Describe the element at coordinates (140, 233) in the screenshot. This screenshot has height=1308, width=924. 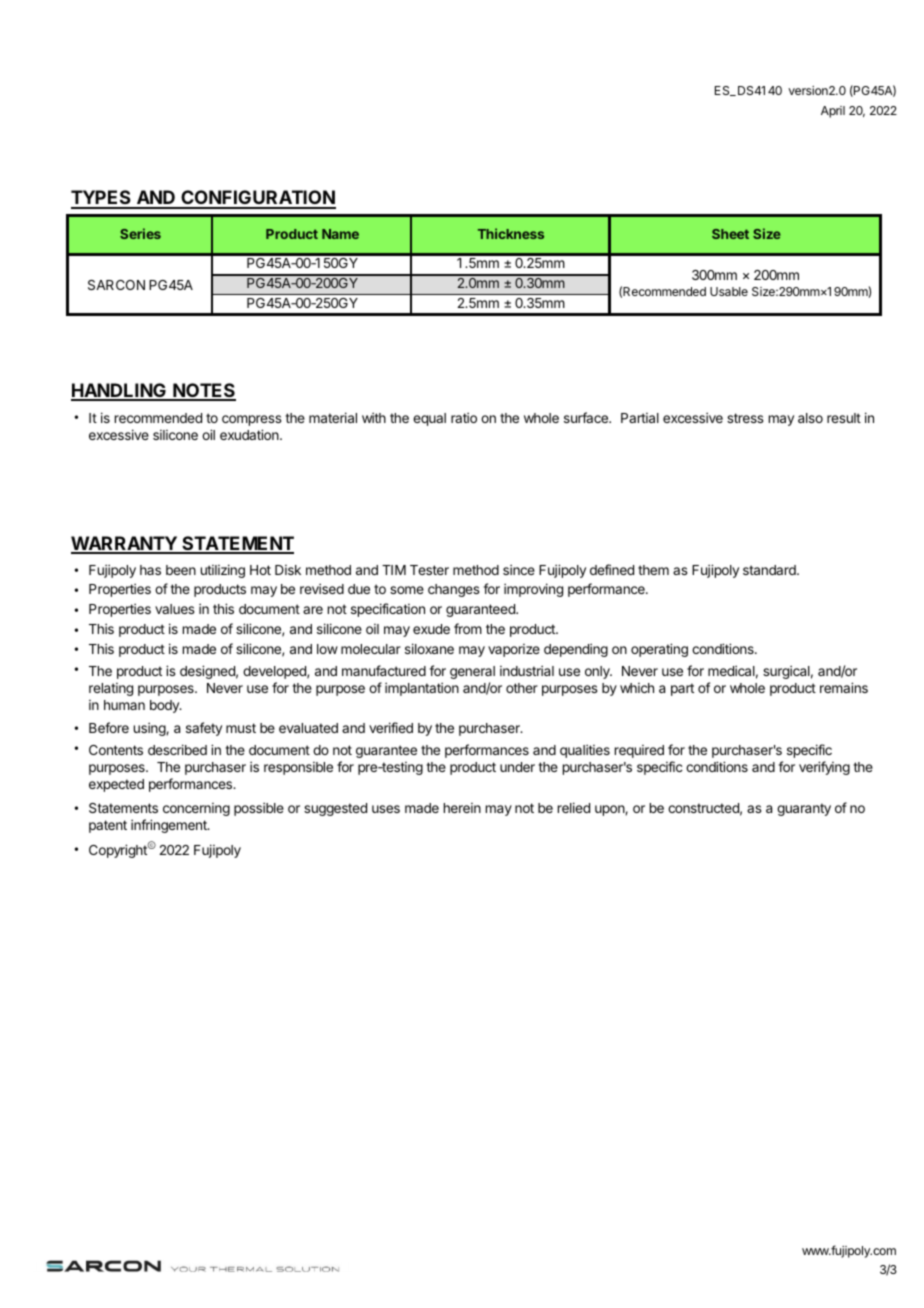
I see `Series` at that location.
